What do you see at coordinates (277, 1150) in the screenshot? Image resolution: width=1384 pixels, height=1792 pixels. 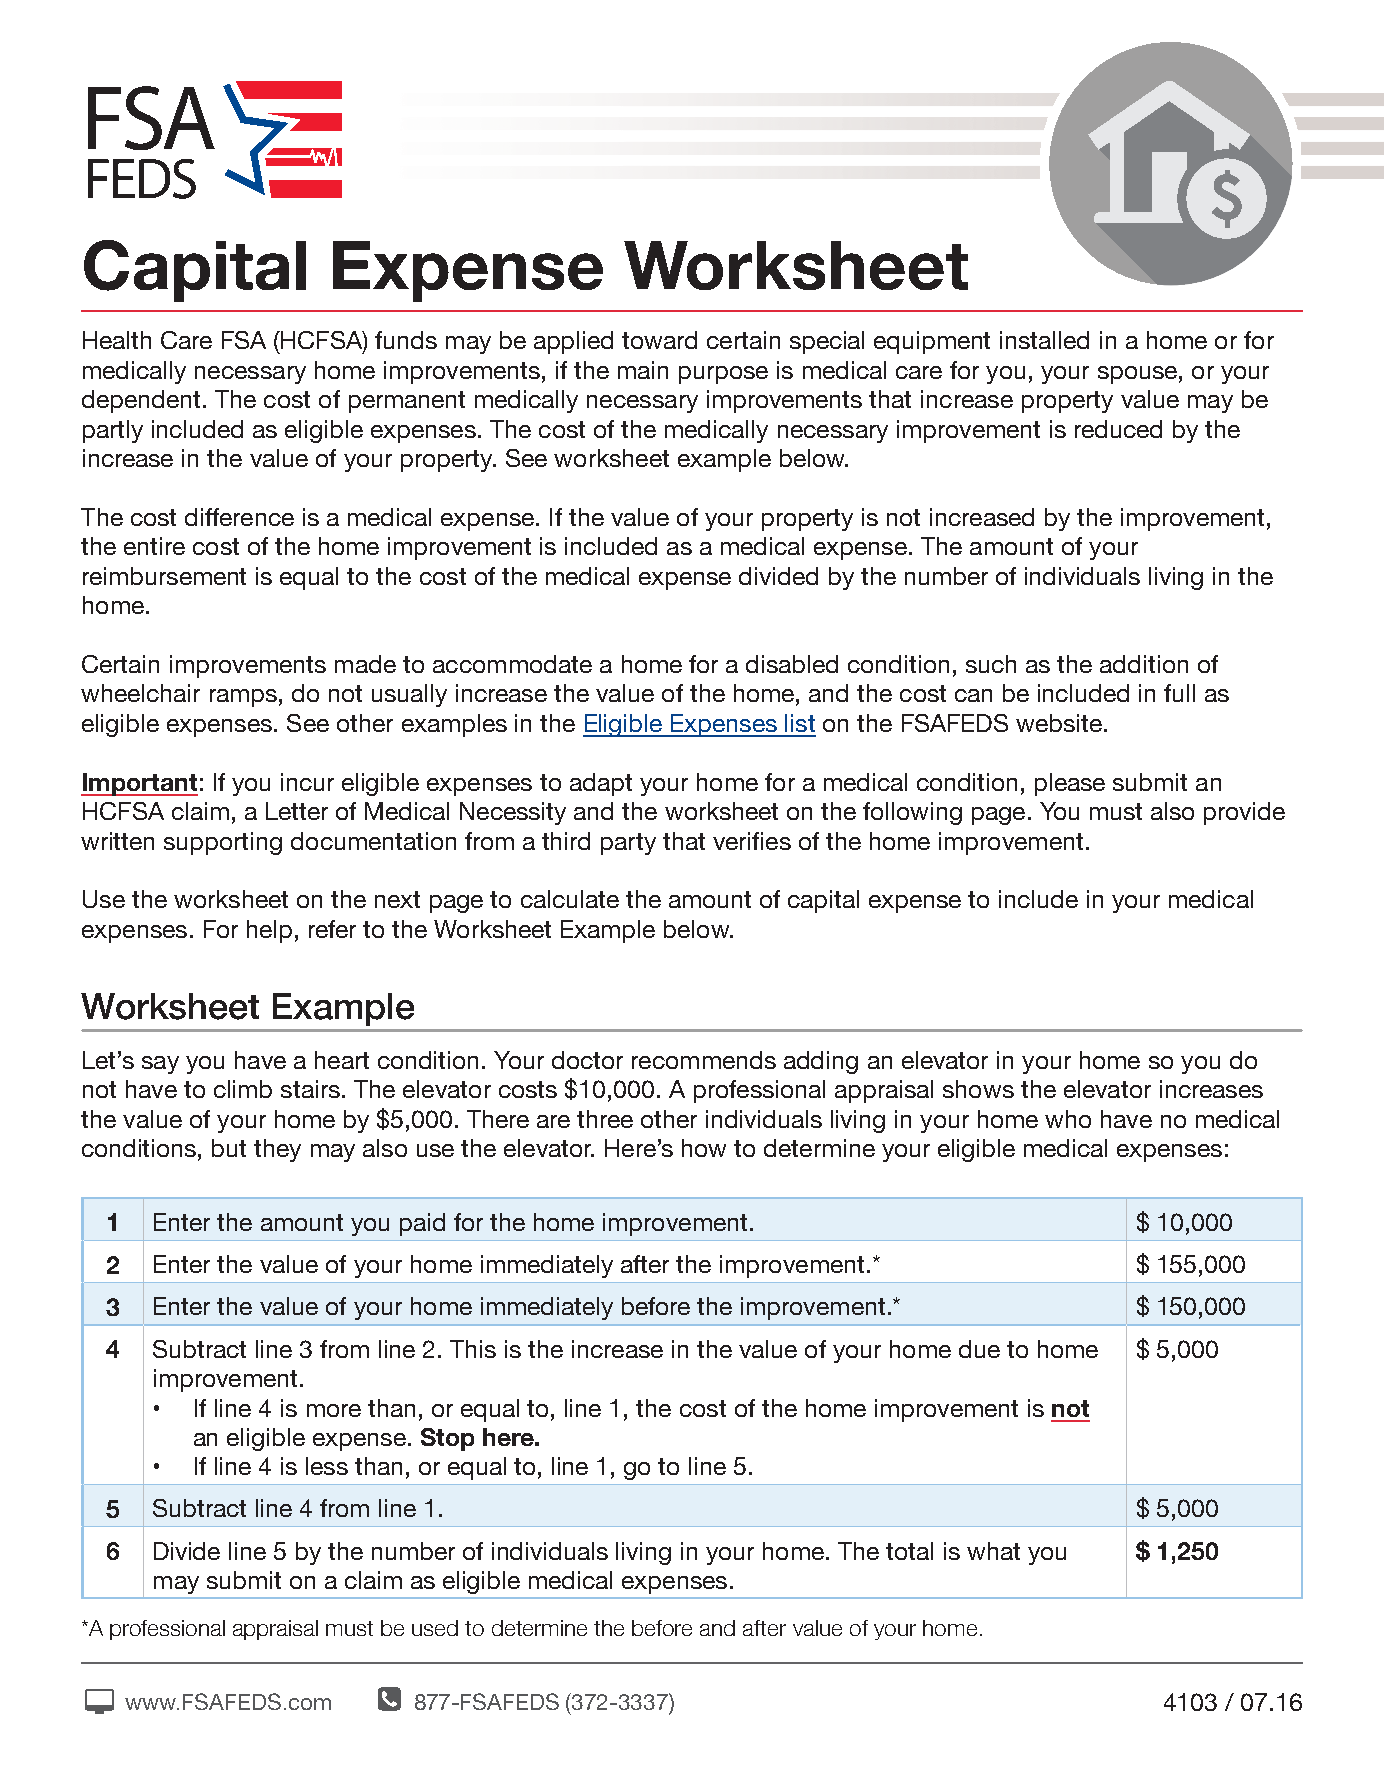 I see `they` at bounding box center [277, 1150].
